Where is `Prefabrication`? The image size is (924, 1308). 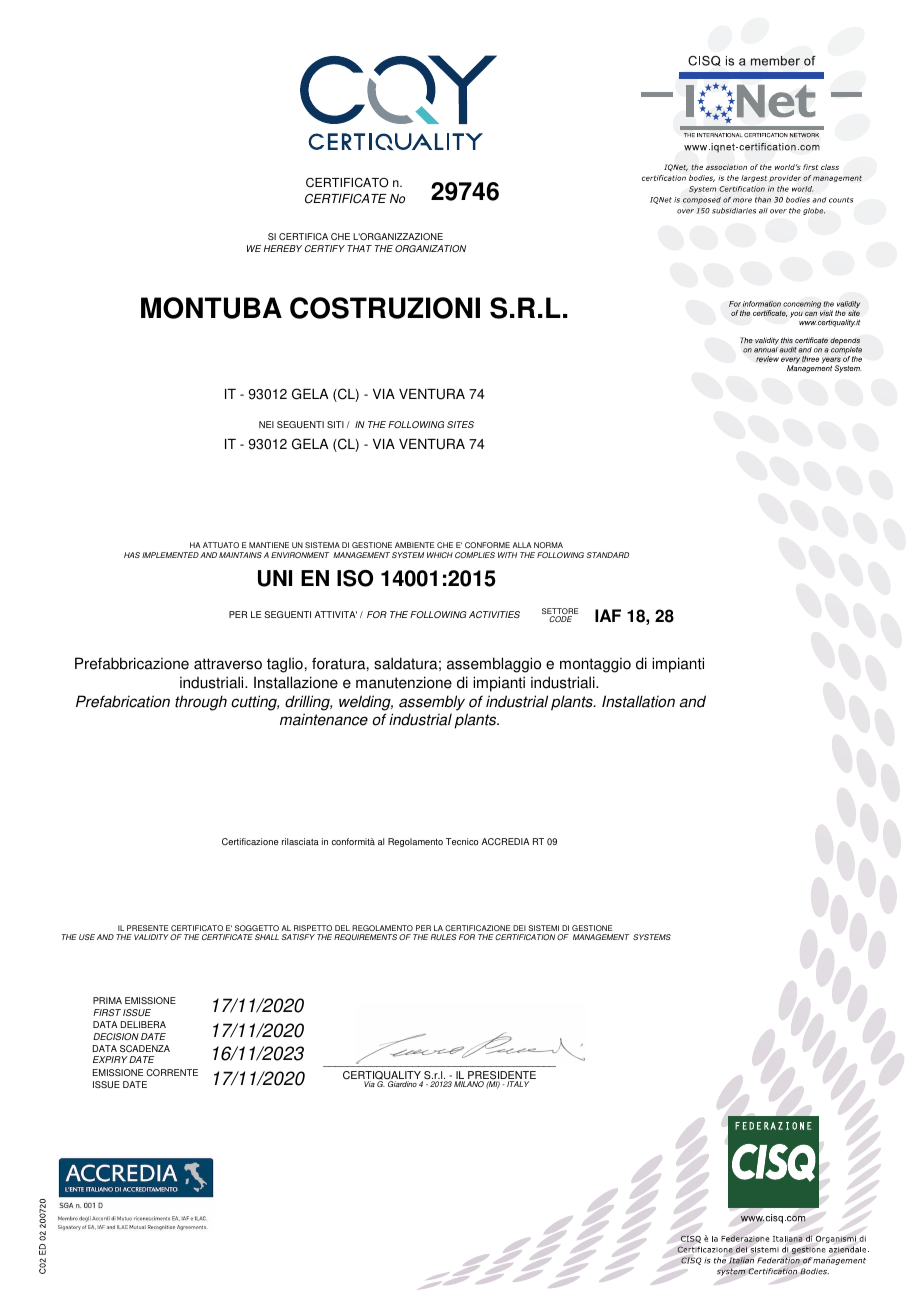 Prefabrication is located at coordinates (123, 701).
